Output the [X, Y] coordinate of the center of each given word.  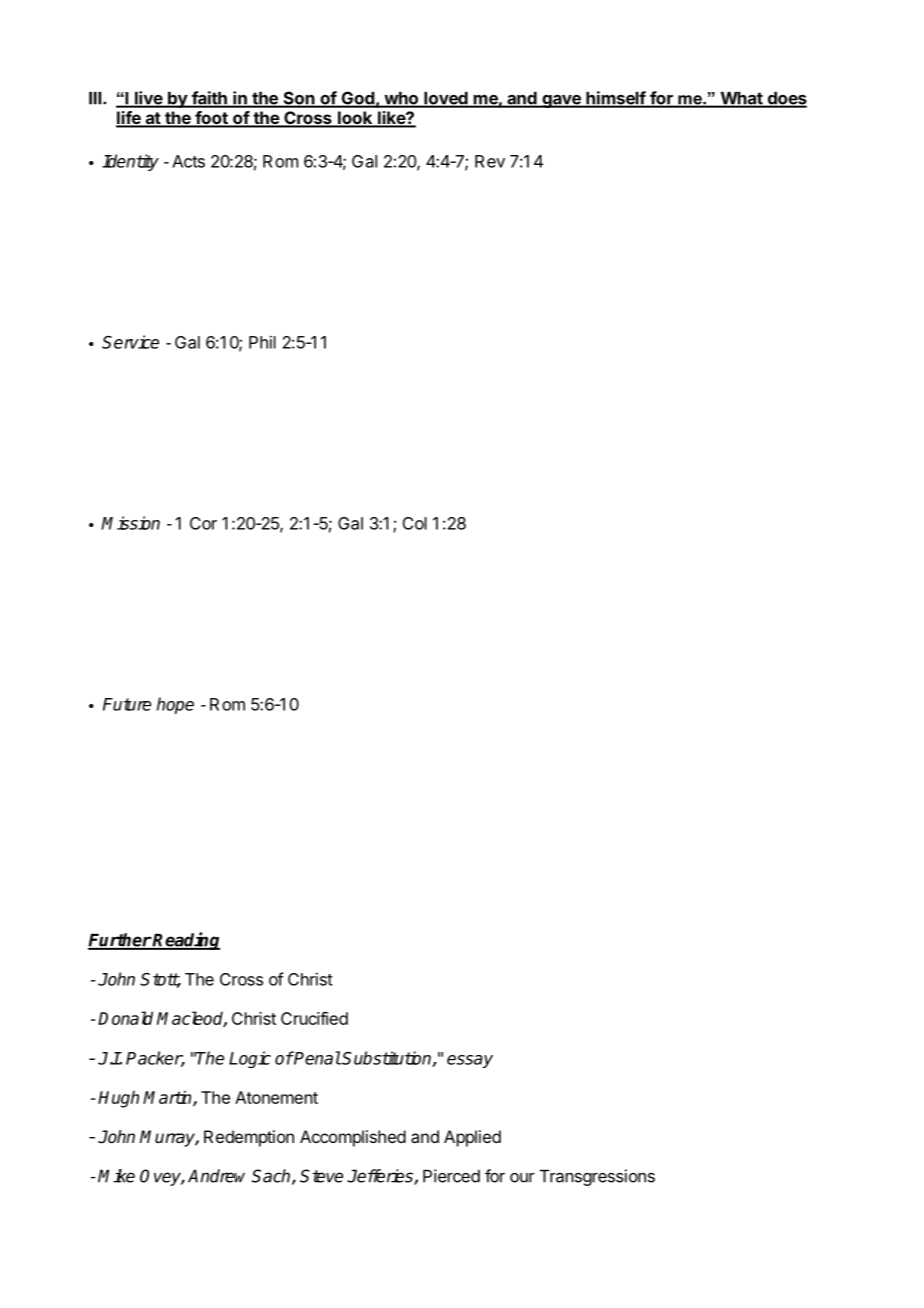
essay [470, 1061]
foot [211, 119]
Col [415, 523]
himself [615, 99]
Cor [203, 523]
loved [445, 99]
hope [175, 705]
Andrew [216, 1176]
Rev [490, 161]
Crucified [314, 1018]
